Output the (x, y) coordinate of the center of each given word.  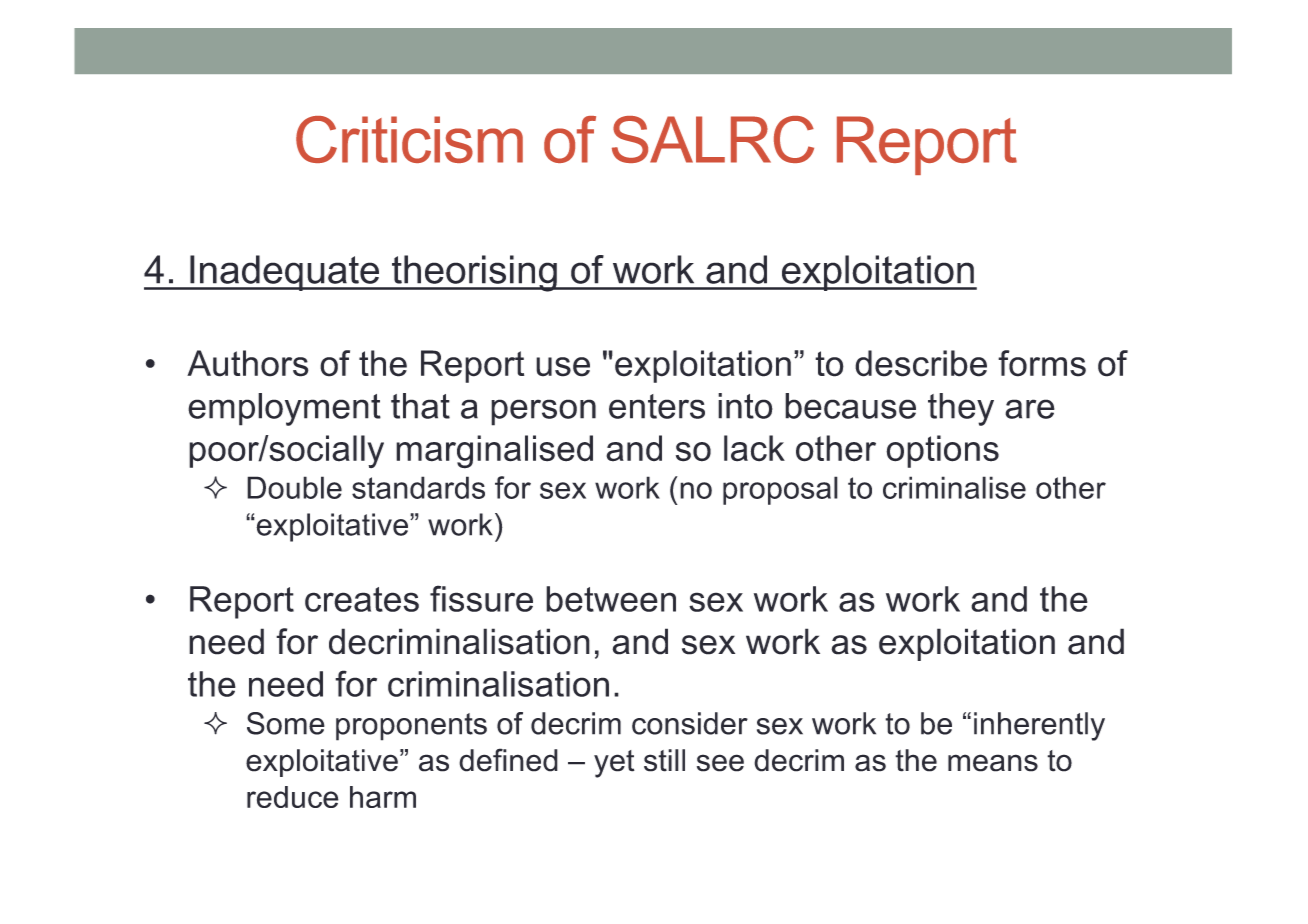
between (611, 599)
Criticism (409, 139)
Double (294, 487)
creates (362, 599)
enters (657, 406)
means (993, 763)
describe (921, 363)
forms (1042, 363)
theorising (474, 273)
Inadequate (285, 273)
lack (754, 448)
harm (383, 797)
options (942, 451)
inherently (1039, 726)
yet (614, 764)
